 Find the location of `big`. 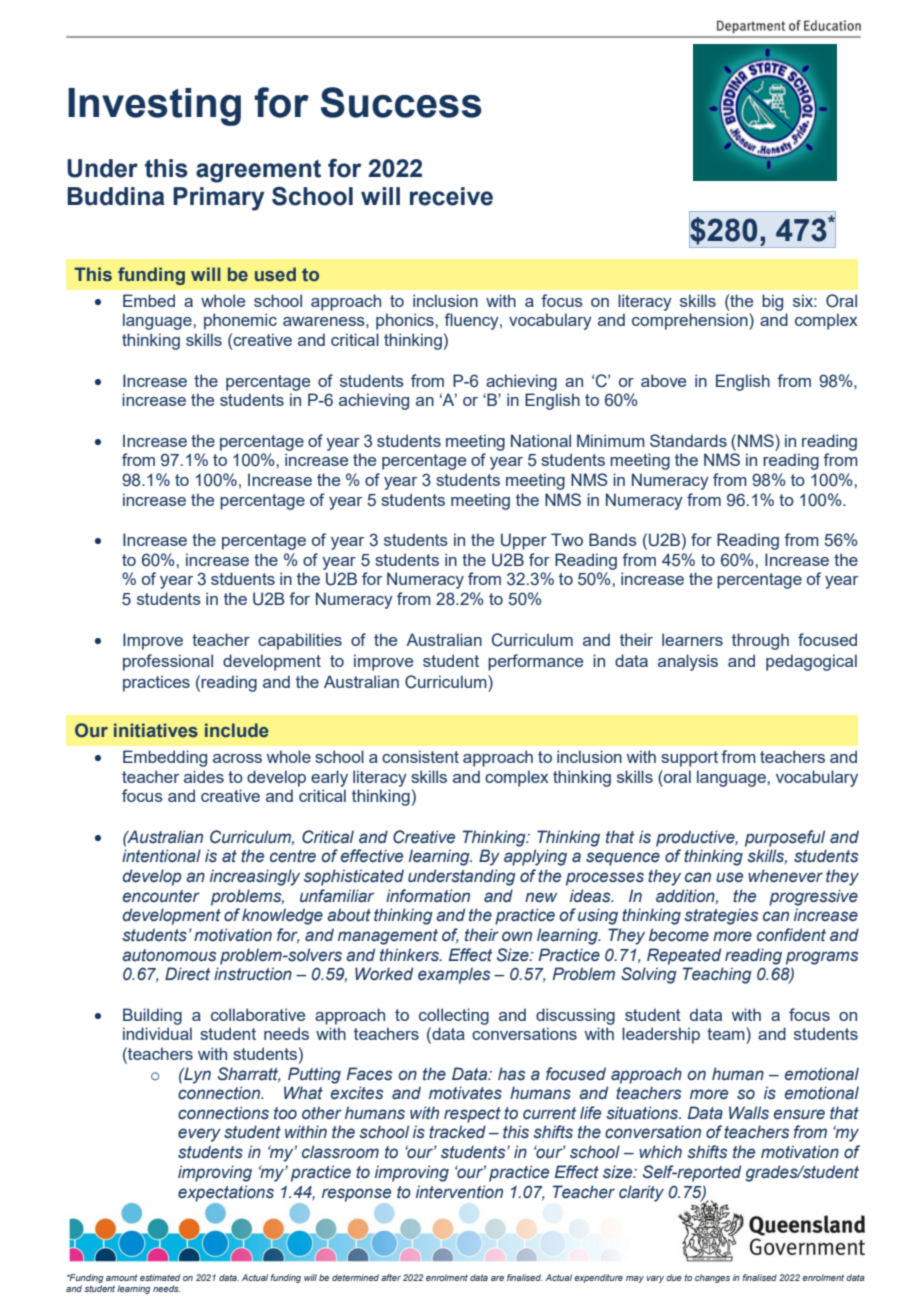

big is located at coordinates (772, 302).
